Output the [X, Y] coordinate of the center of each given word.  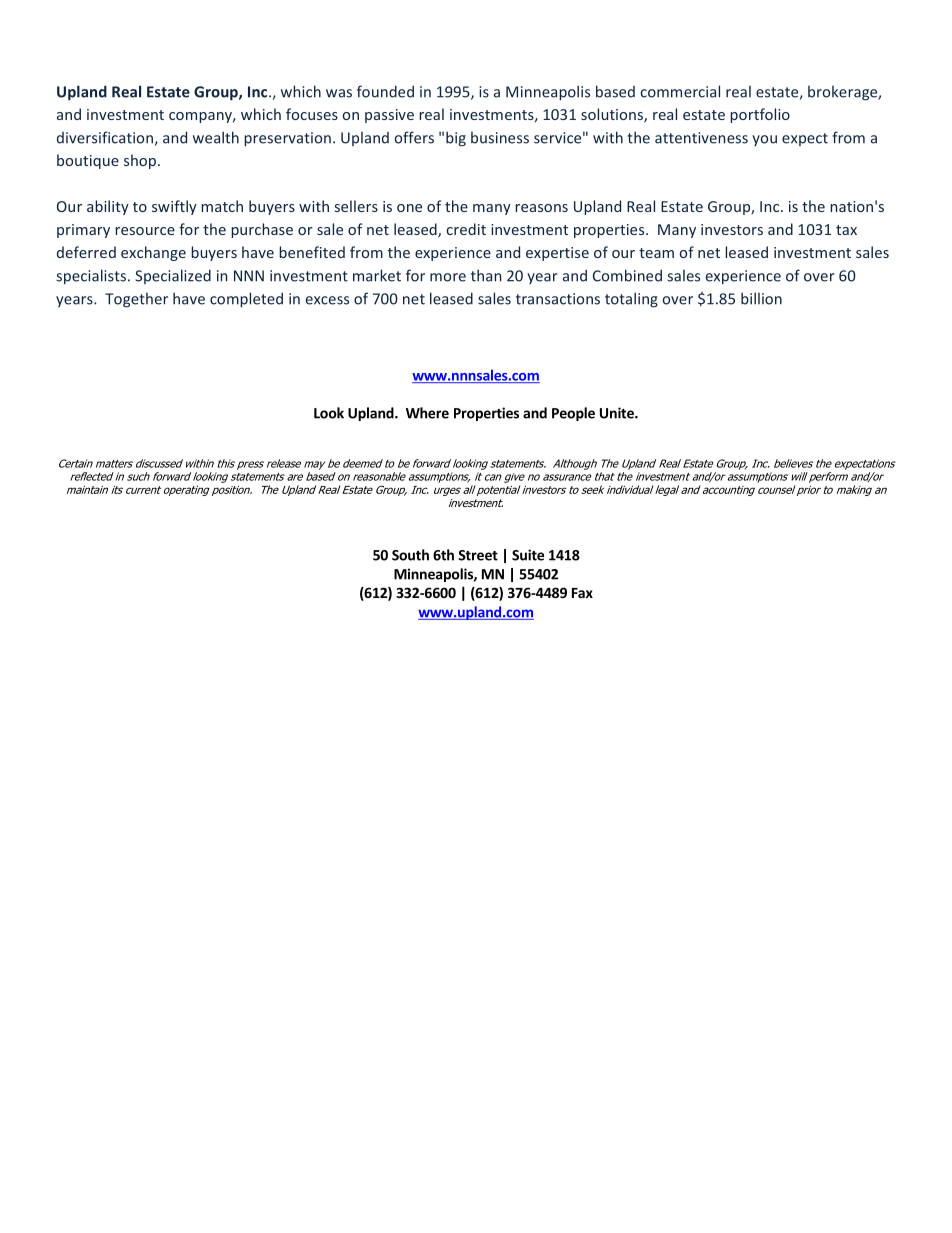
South [410, 555]
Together [136, 300]
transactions [558, 299]
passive [389, 116]
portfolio [760, 115]
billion [761, 298]
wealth [216, 137]
